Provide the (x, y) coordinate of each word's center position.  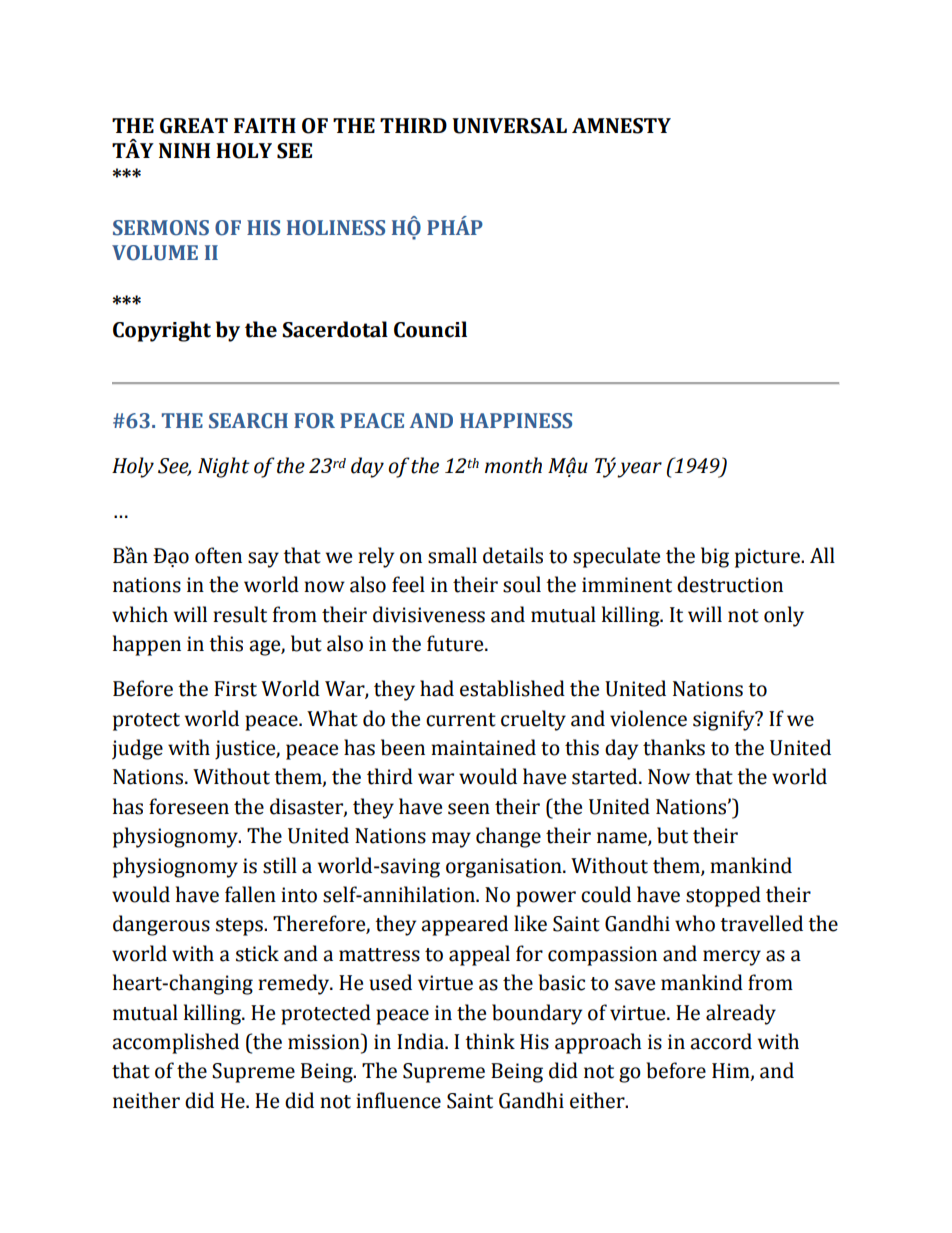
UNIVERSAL (509, 126)
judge (137, 749)
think (490, 1041)
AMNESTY (621, 126)
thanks (674, 747)
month (513, 465)
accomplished (175, 1043)
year (639, 470)
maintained (483, 747)
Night (224, 467)
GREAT (194, 126)
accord (721, 1041)
